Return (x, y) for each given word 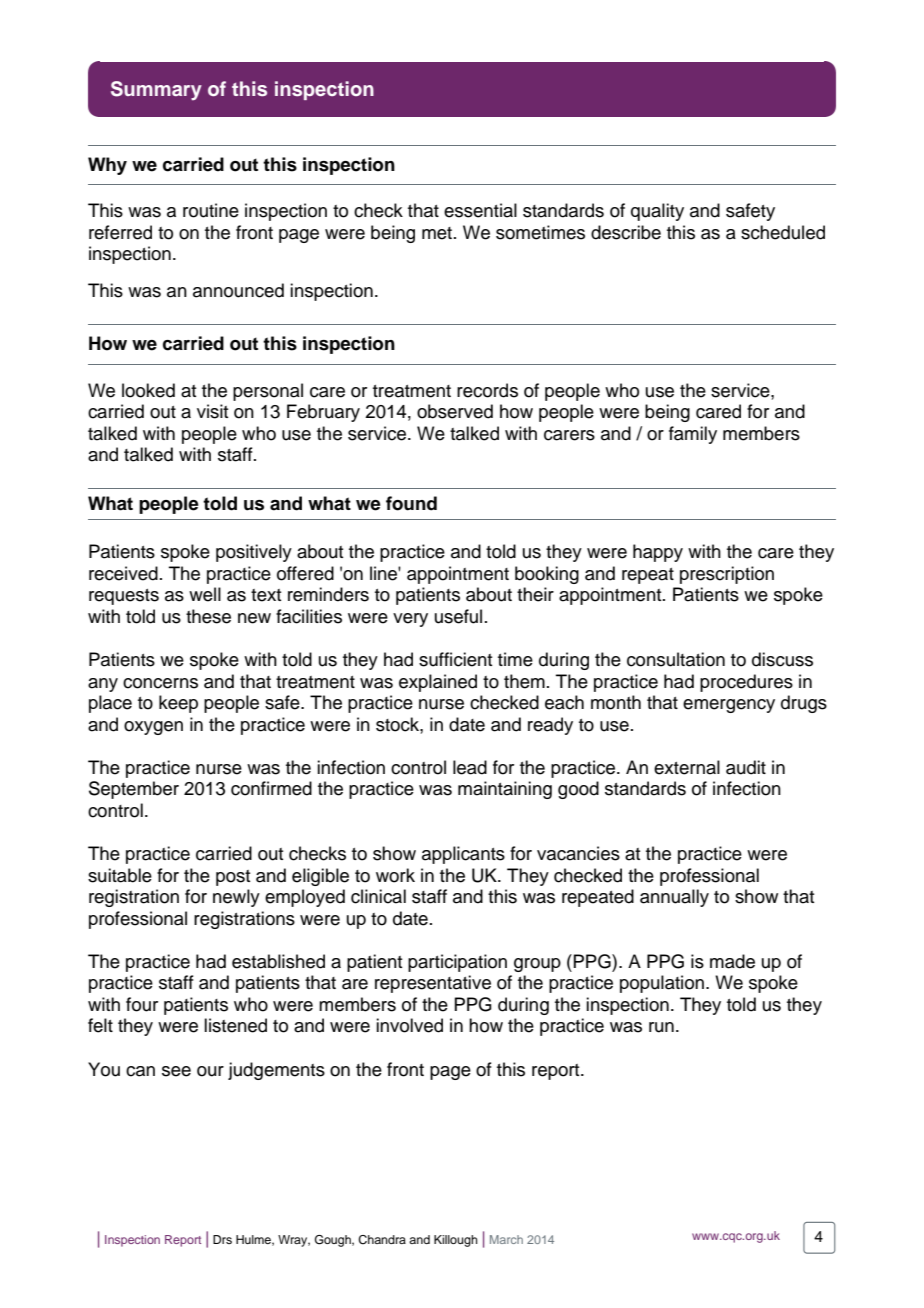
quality (657, 212)
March (506, 1239)
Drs (222, 1239)
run (661, 1027)
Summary (156, 91)
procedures (746, 683)
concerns (160, 683)
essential (480, 210)
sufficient (455, 659)
